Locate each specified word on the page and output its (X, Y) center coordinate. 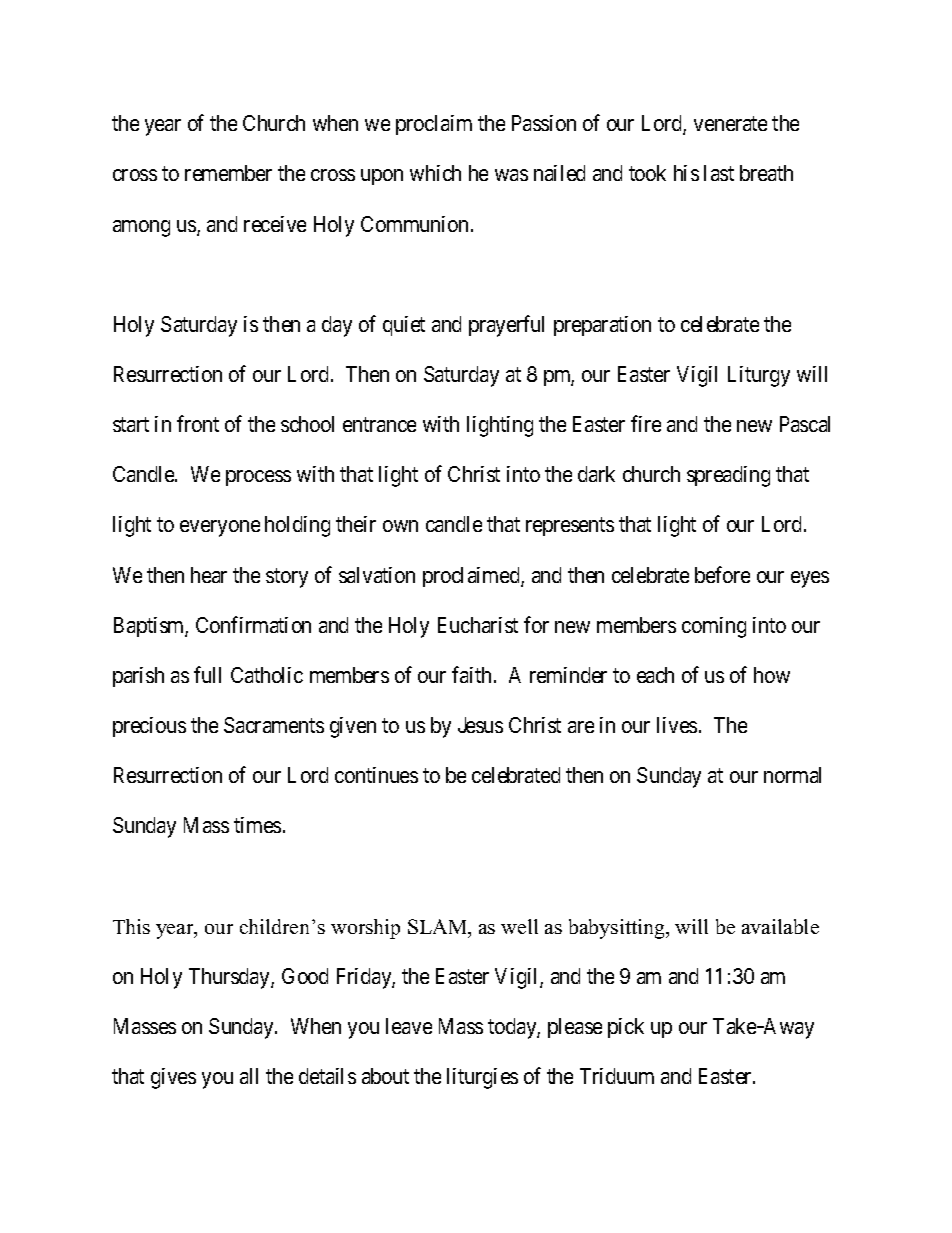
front (198, 423)
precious (149, 727)
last (719, 173)
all (249, 1076)
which (435, 173)
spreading (728, 476)
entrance (379, 425)
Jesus (480, 725)
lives (677, 725)
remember (228, 173)
